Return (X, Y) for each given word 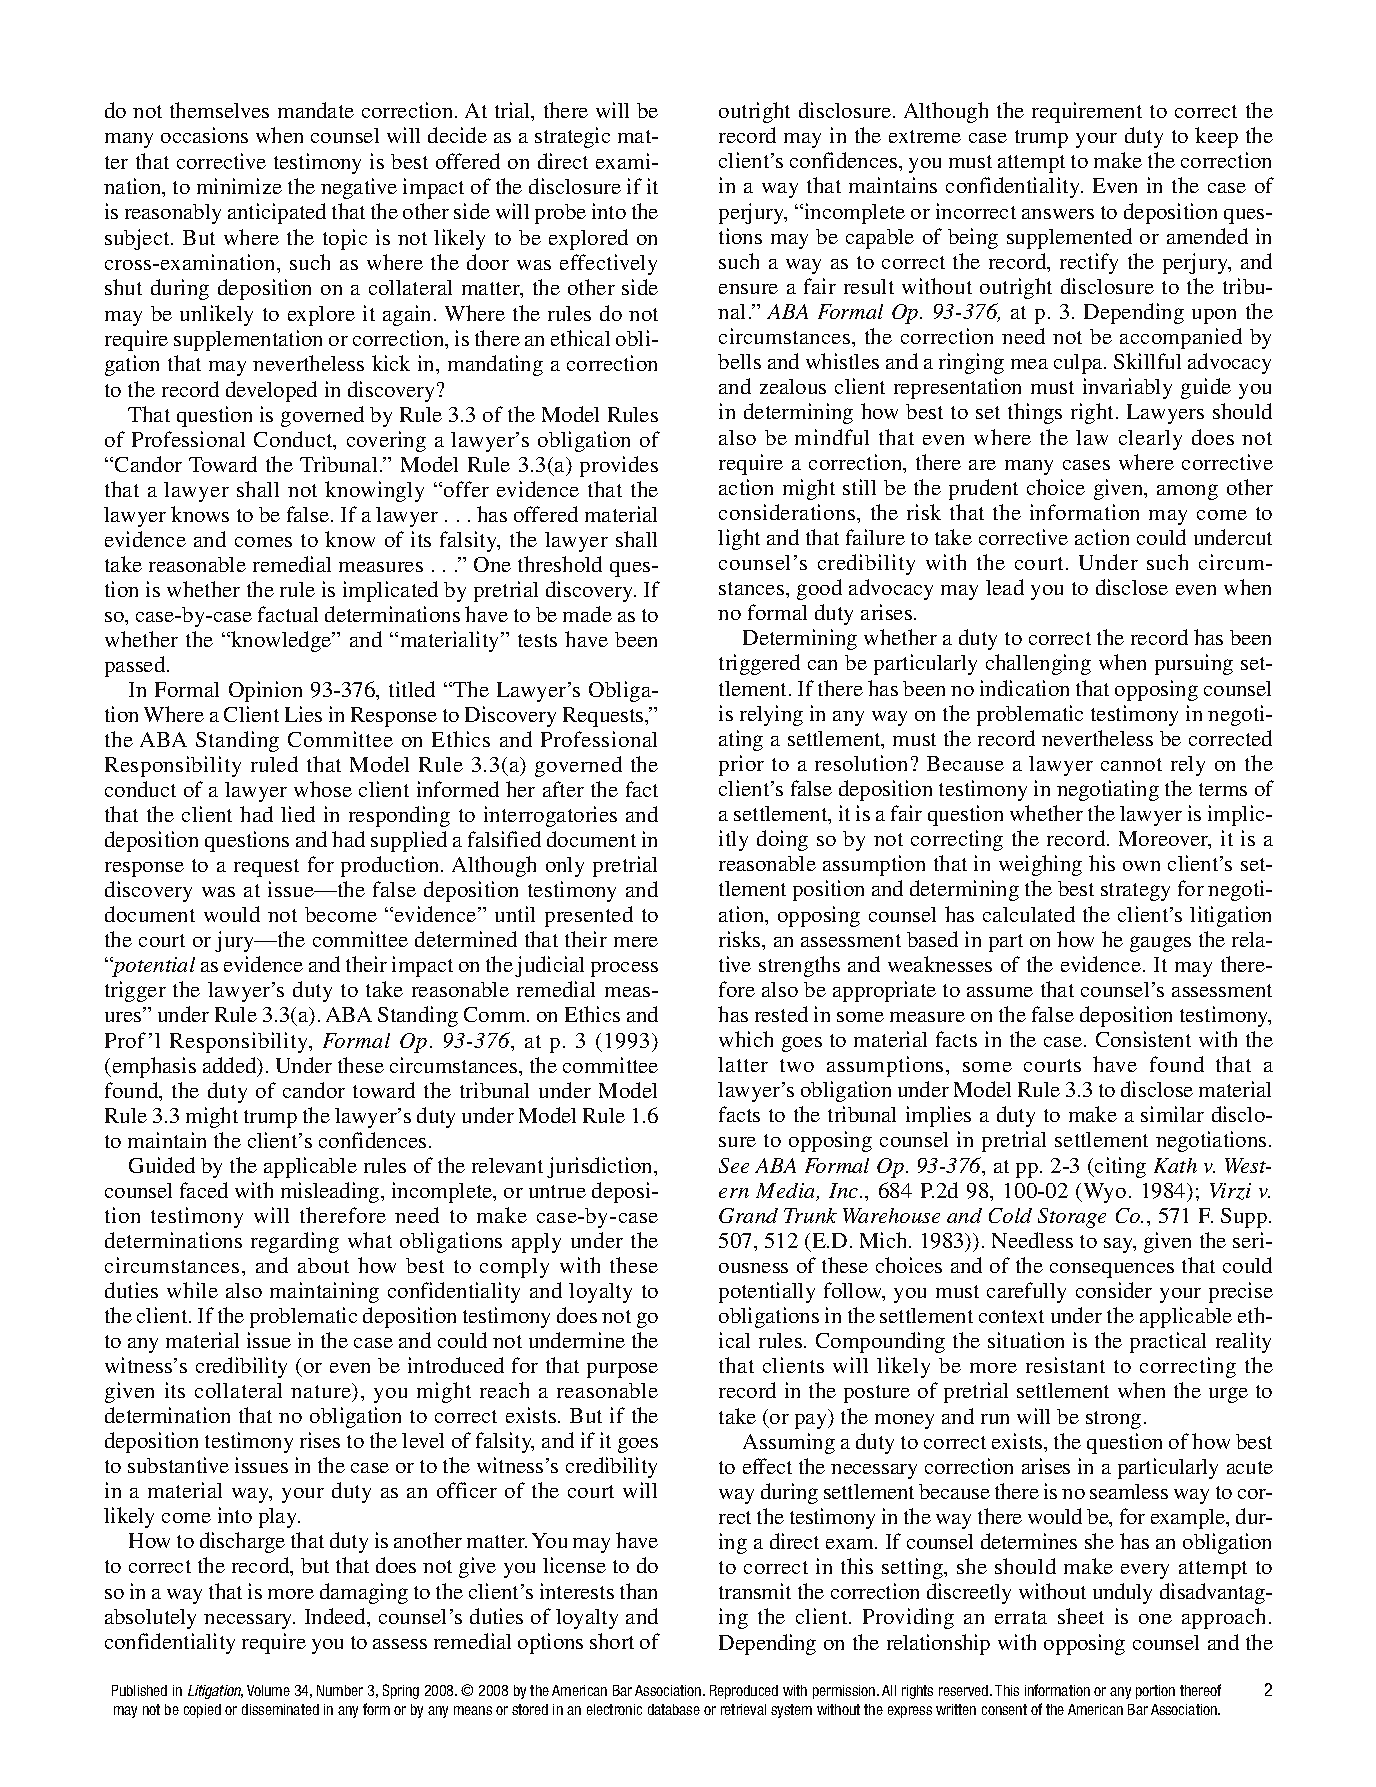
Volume (268, 1690)
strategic (572, 137)
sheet (1081, 1616)
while (192, 1290)
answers (1058, 214)
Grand (748, 1215)
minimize (239, 186)
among (1187, 492)
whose (323, 789)
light (739, 539)
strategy (1135, 892)
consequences (1112, 1270)
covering (386, 441)
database (674, 1709)
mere (636, 942)
